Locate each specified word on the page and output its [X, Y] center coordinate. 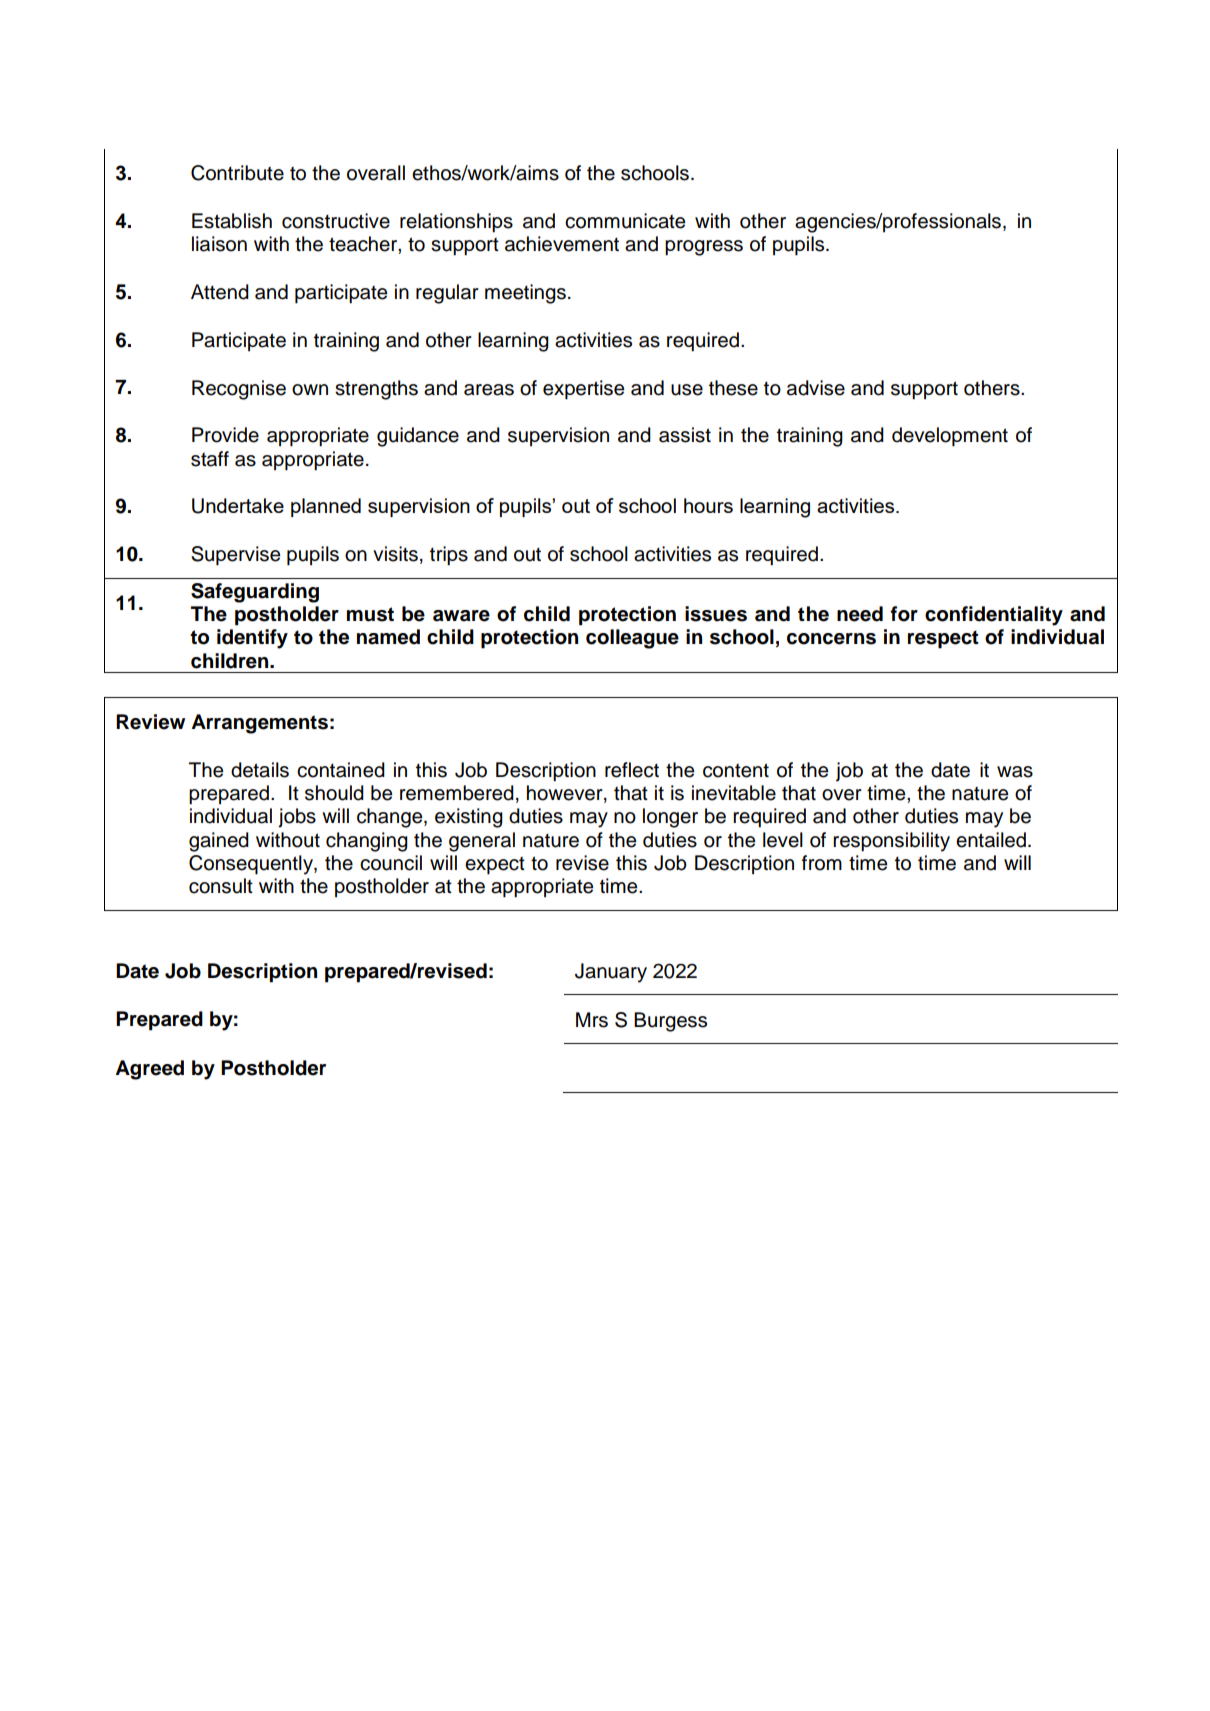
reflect [632, 770]
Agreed [149, 1070]
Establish [232, 221]
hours [708, 505]
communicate [625, 221]
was [1015, 772]
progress [704, 248]
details [260, 770]
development [950, 437]
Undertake [238, 506]
